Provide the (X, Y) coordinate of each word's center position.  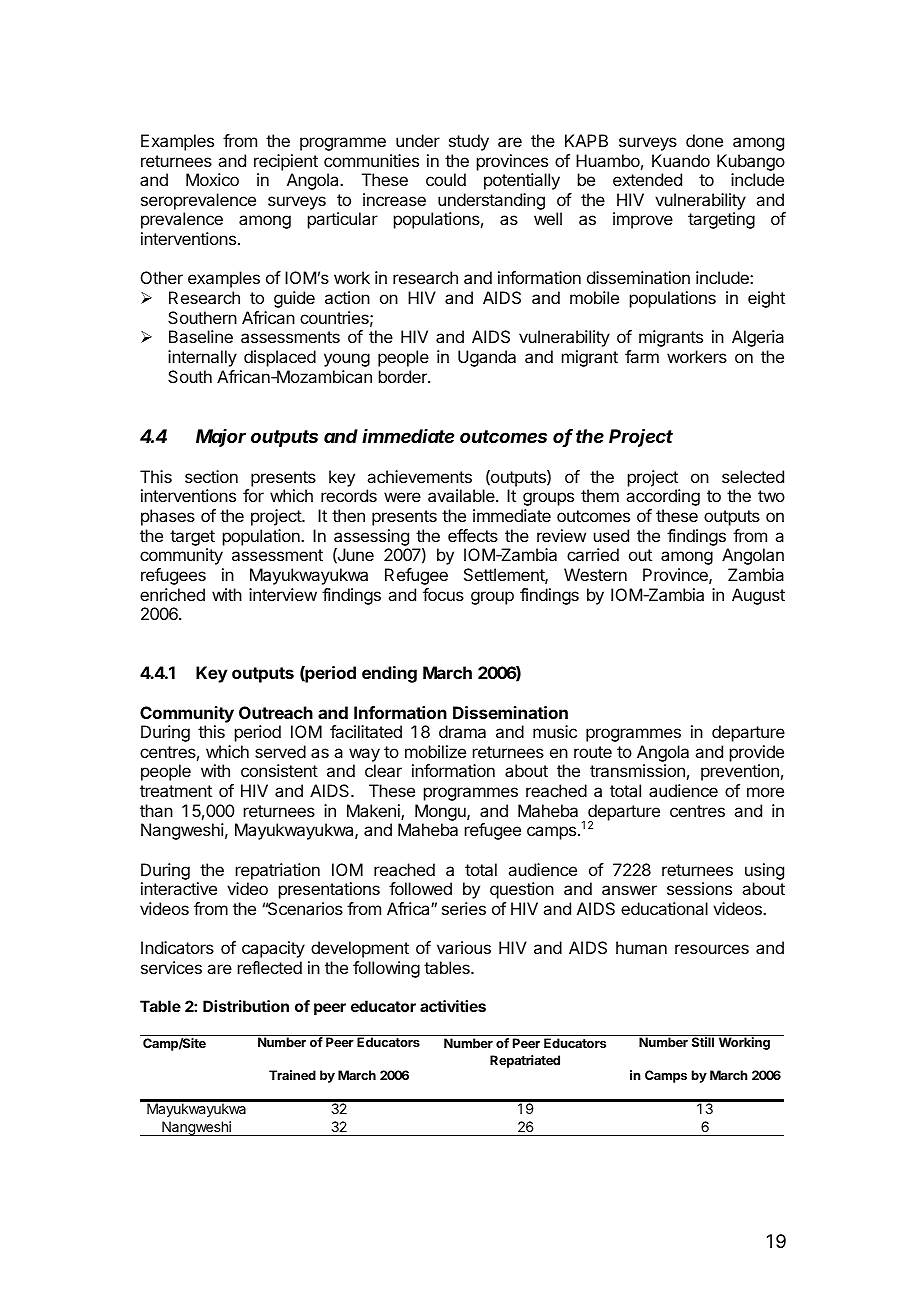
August (758, 596)
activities (453, 1006)
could (446, 179)
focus (443, 594)
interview (283, 594)
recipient (286, 162)
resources (712, 949)
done (704, 140)
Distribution (246, 1006)
